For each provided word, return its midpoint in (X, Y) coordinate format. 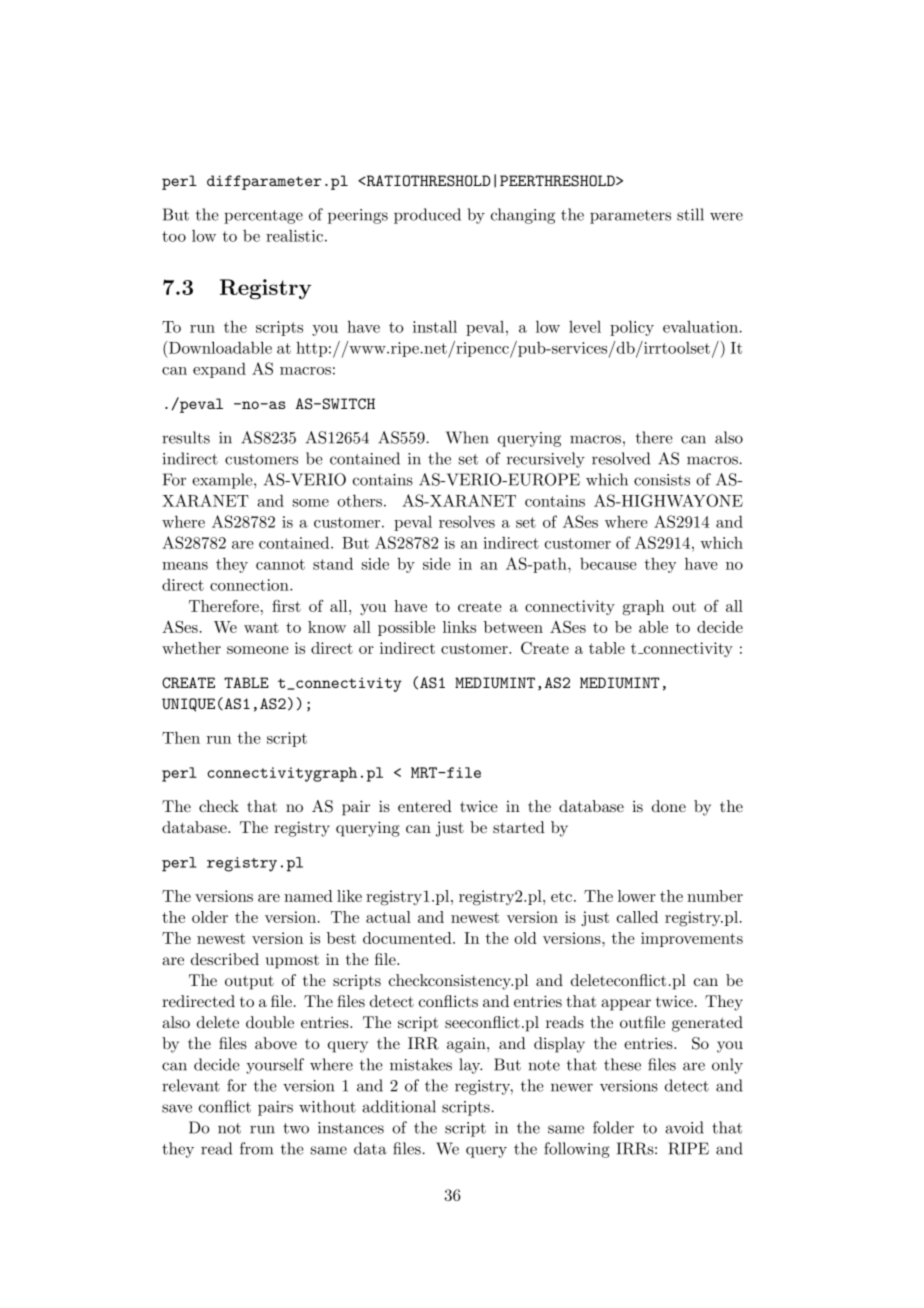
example (223, 481)
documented (408, 938)
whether (191, 648)
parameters (630, 217)
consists (662, 480)
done (669, 806)
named (308, 896)
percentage (263, 217)
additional (399, 1106)
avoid (684, 1127)
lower (637, 896)
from (256, 1148)
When (467, 437)
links (459, 627)
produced (427, 216)
